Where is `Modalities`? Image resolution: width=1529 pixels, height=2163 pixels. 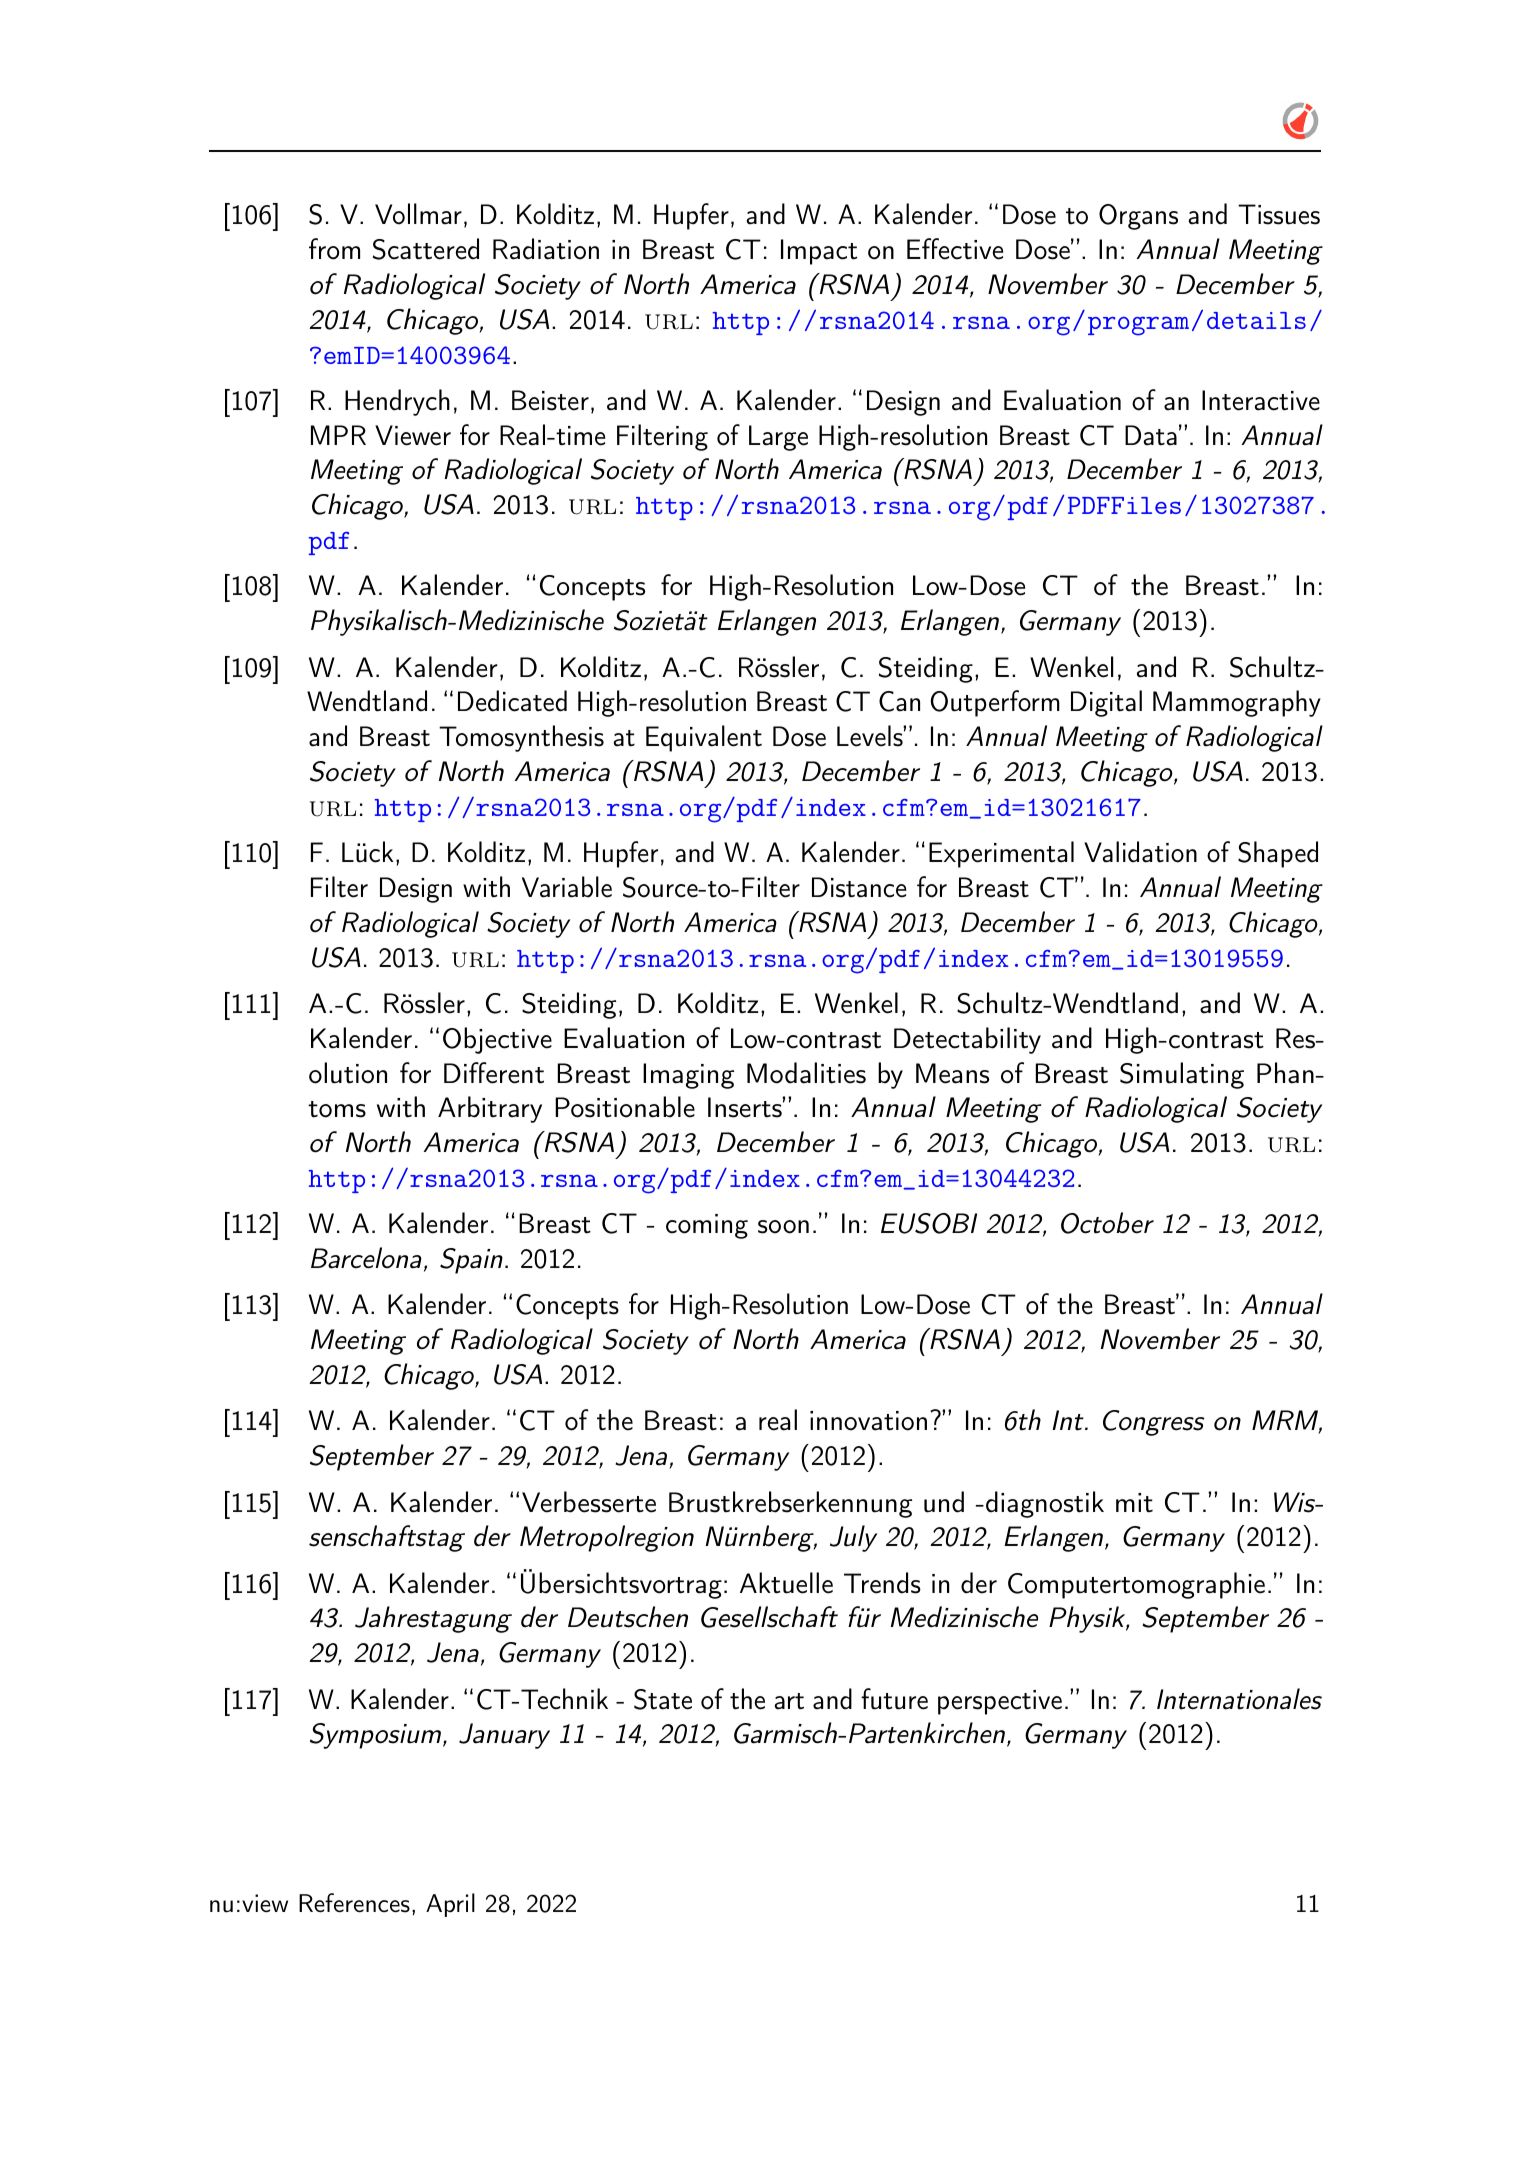
Modalities is located at coordinates (806, 1073).
